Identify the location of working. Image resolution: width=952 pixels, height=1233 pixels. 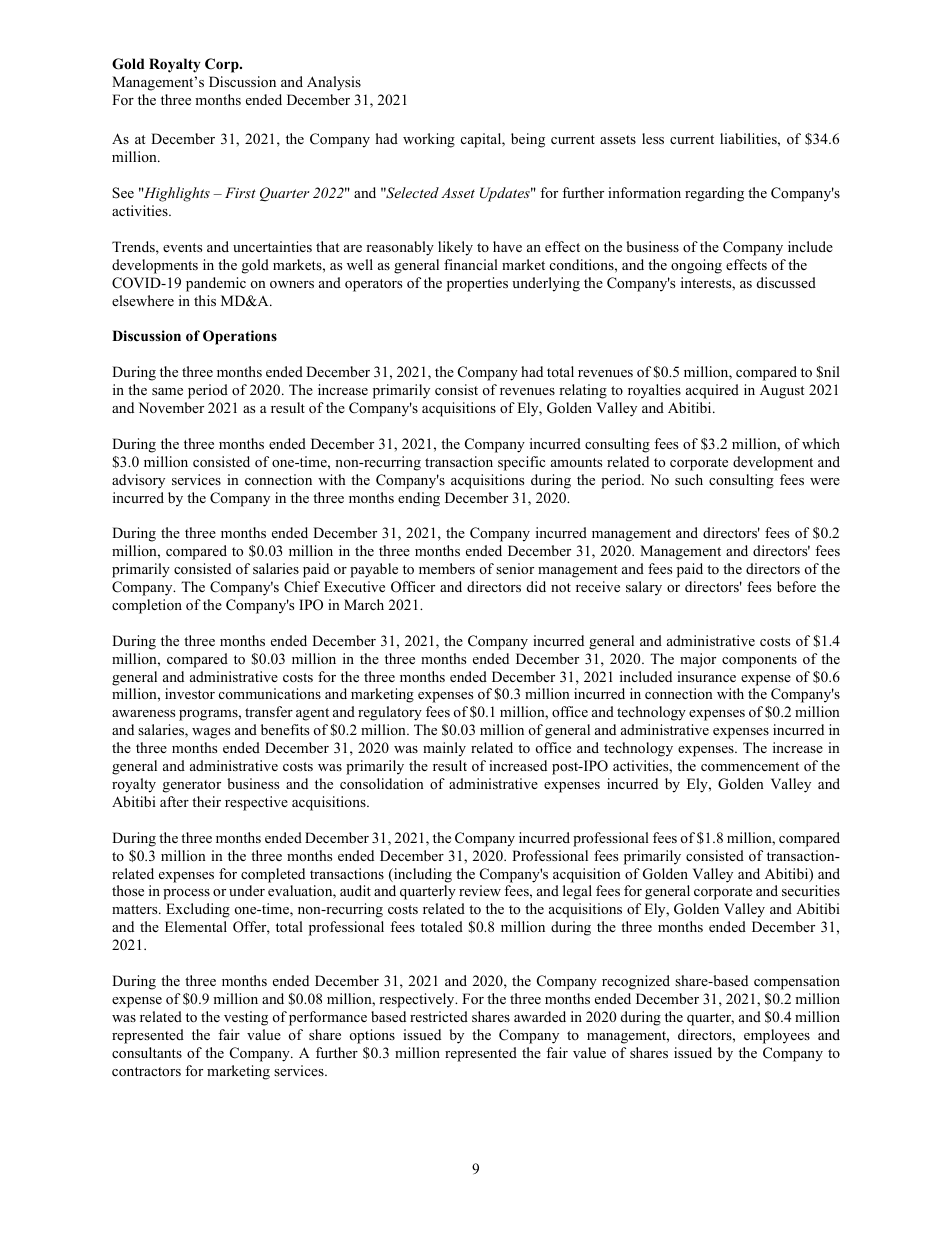
(429, 140).
